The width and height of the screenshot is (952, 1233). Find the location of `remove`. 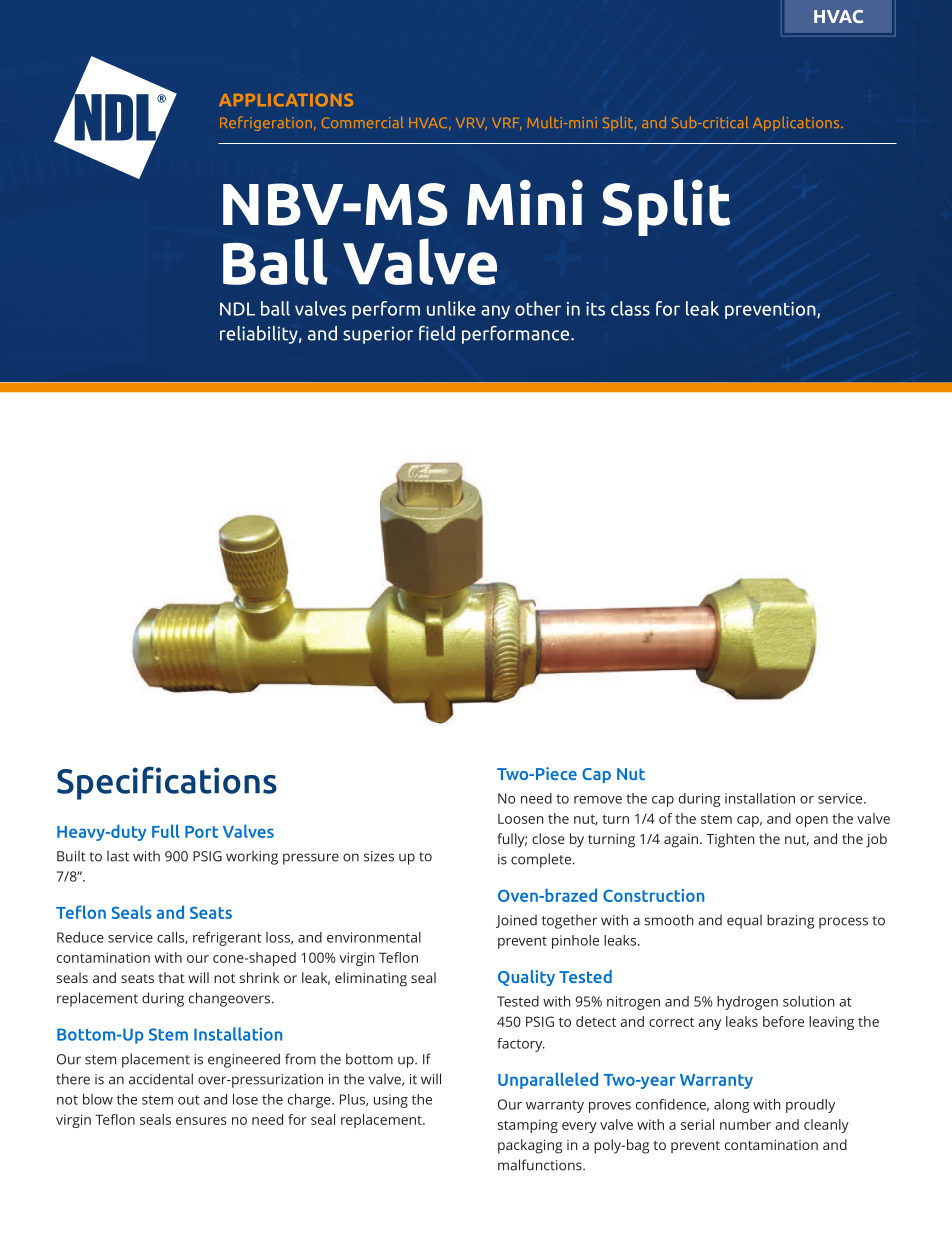

remove is located at coordinates (598, 800).
